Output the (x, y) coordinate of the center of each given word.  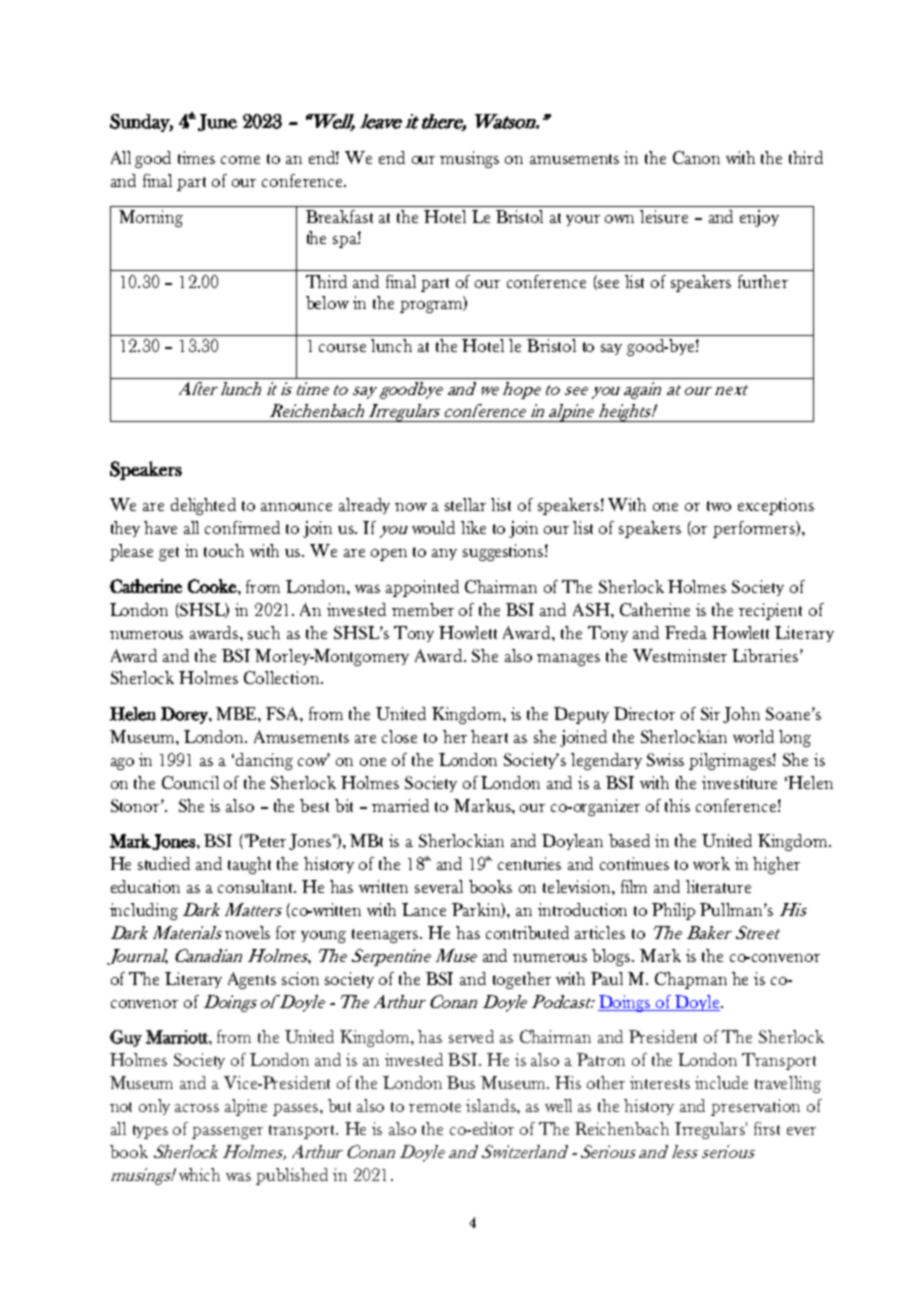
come (240, 160)
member (423, 609)
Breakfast (339, 216)
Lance (424, 909)
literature (718, 886)
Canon (696, 157)
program (432, 305)
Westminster (680, 655)
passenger (227, 1133)
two (719, 506)
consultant (257, 886)
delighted (203, 506)
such (264, 632)
